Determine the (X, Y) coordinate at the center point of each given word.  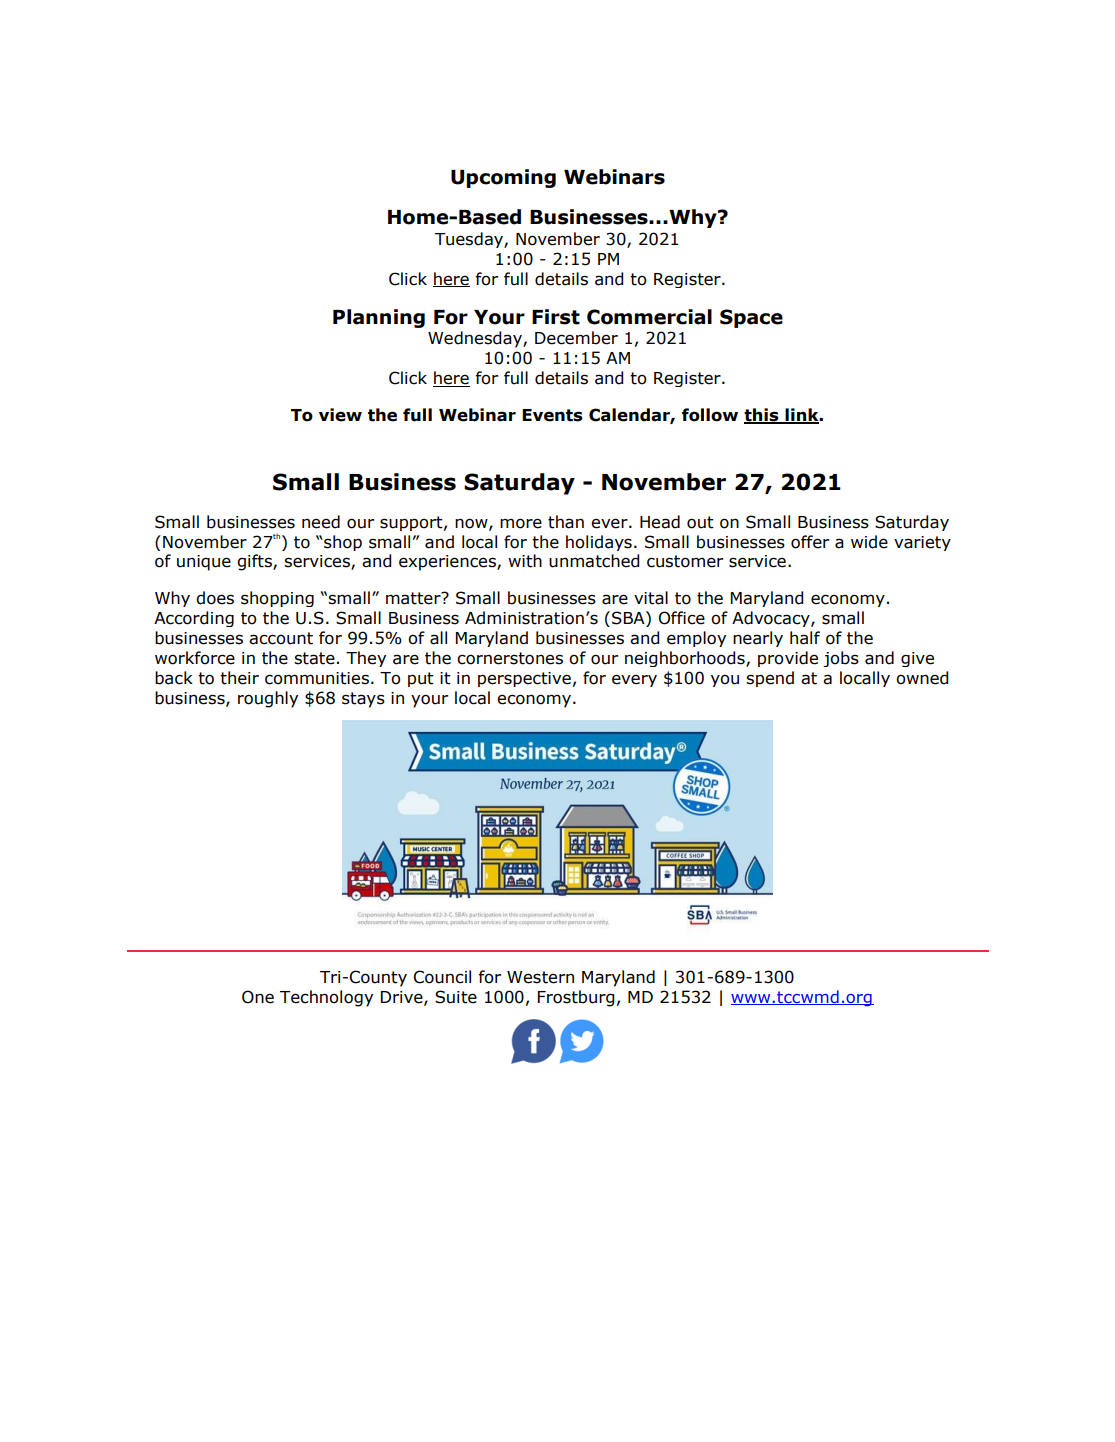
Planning (379, 318)
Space (751, 318)
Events (552, 415)
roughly (268, 699)
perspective (524, 679)
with (525, 561)
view (340, 415)
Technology (326, 998)
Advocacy (772, 619)
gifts (255, 562)
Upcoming (503, 178)
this (762, 415)
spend (770, 679)
